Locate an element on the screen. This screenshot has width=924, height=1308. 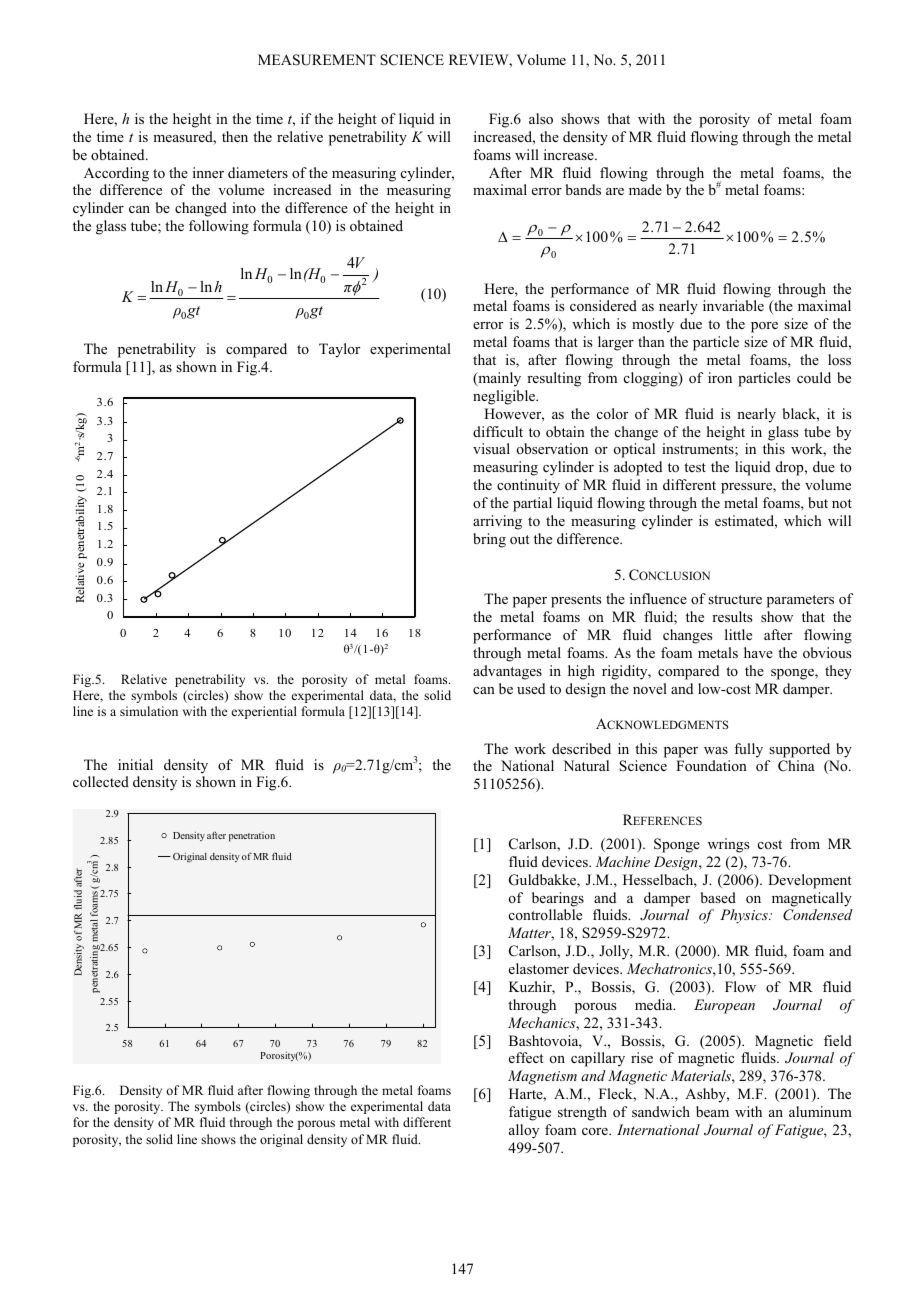
made is located at coordinates (645, 189).
